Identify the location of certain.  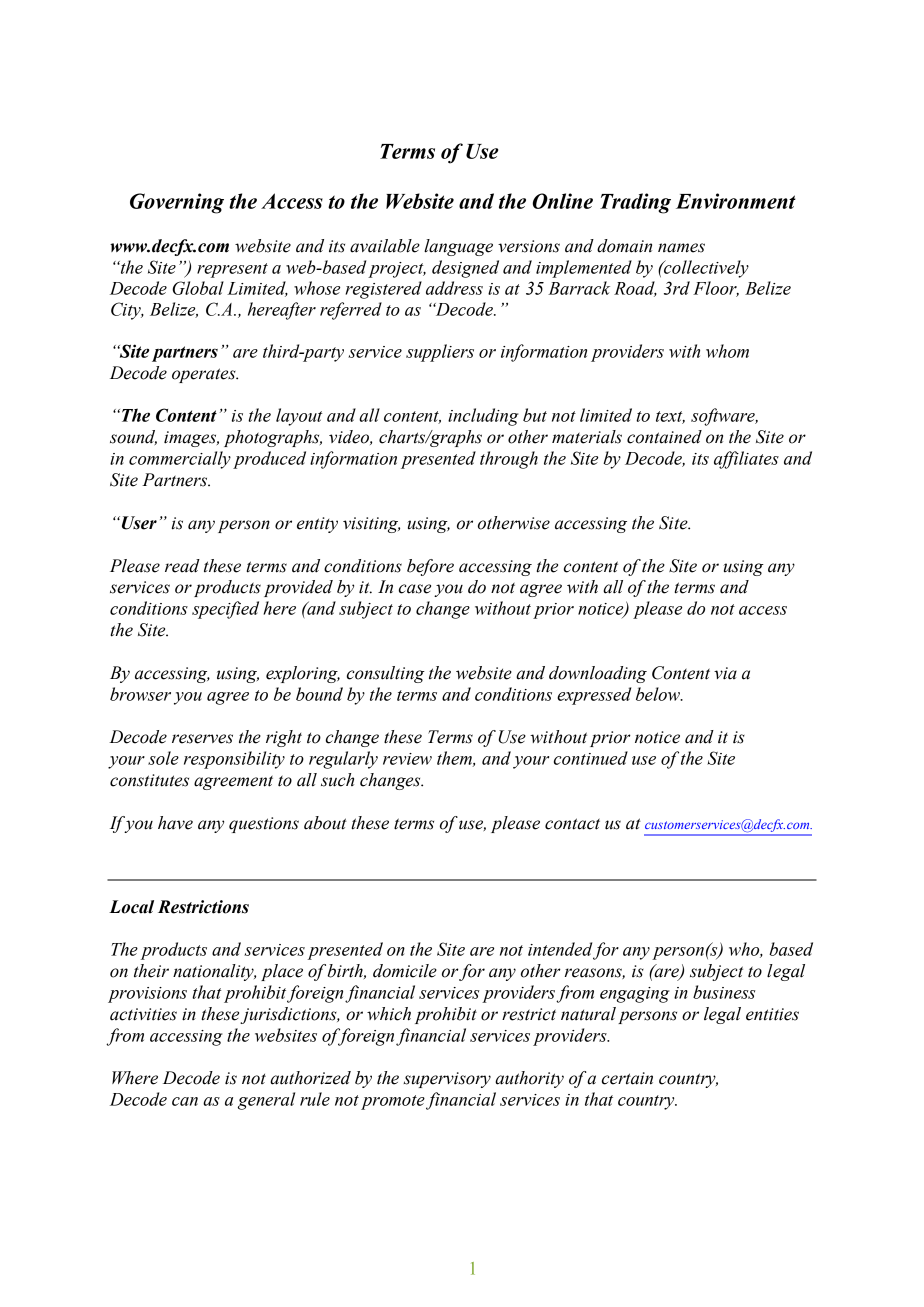
(627, 1078).
